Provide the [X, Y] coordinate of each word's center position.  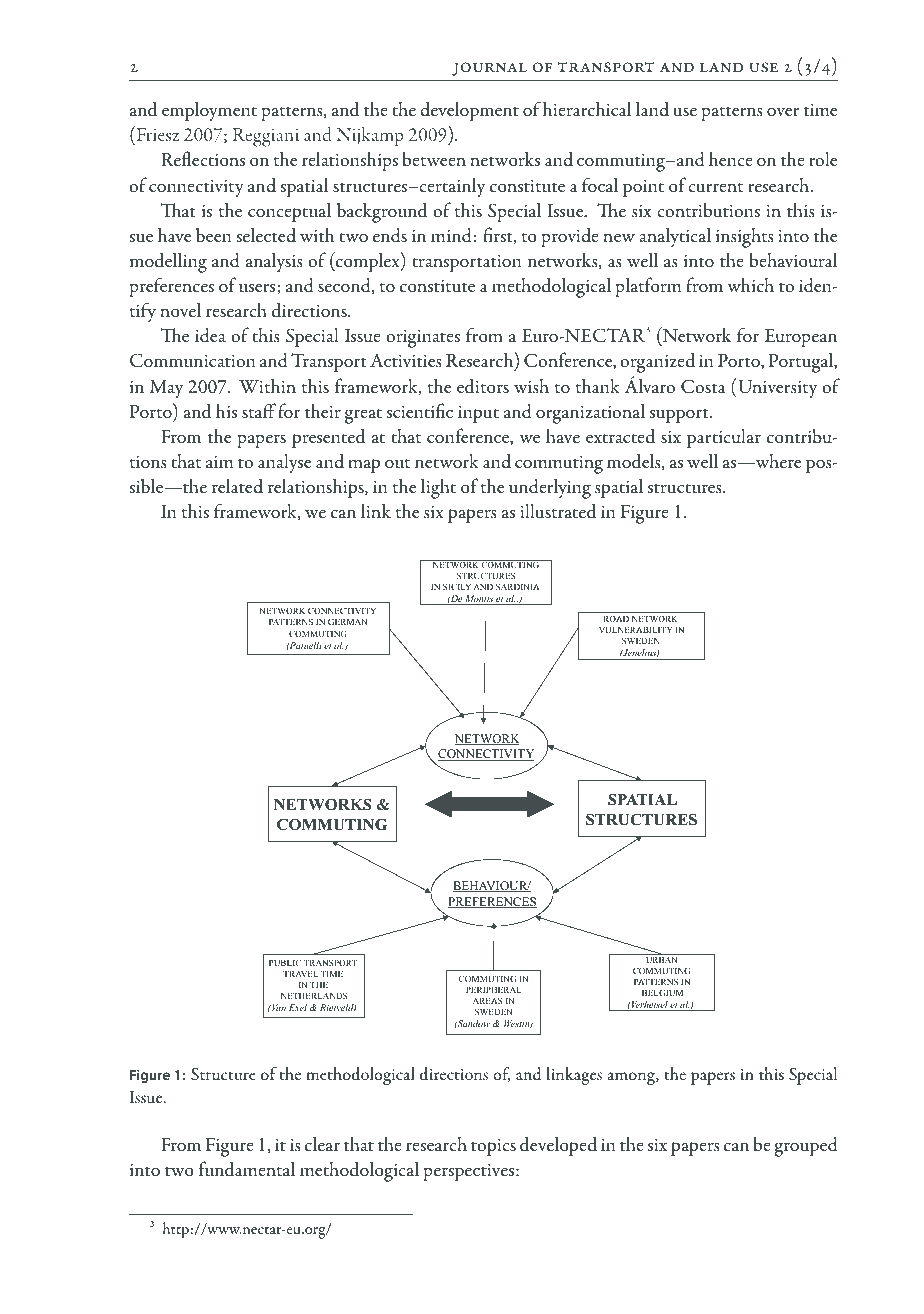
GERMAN [347, 621]
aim [219, 462]
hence [731, 158]
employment [209, 111]
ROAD [616, 618]
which [750, 284]
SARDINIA [517, 586]
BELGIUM [662, 992]
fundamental [247, 1169]
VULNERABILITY [635, 630]
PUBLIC [285, 962]
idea [210, 335]
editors [483, 386]
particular [724, 439]
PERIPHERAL [493, 990]
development [469, 111]
